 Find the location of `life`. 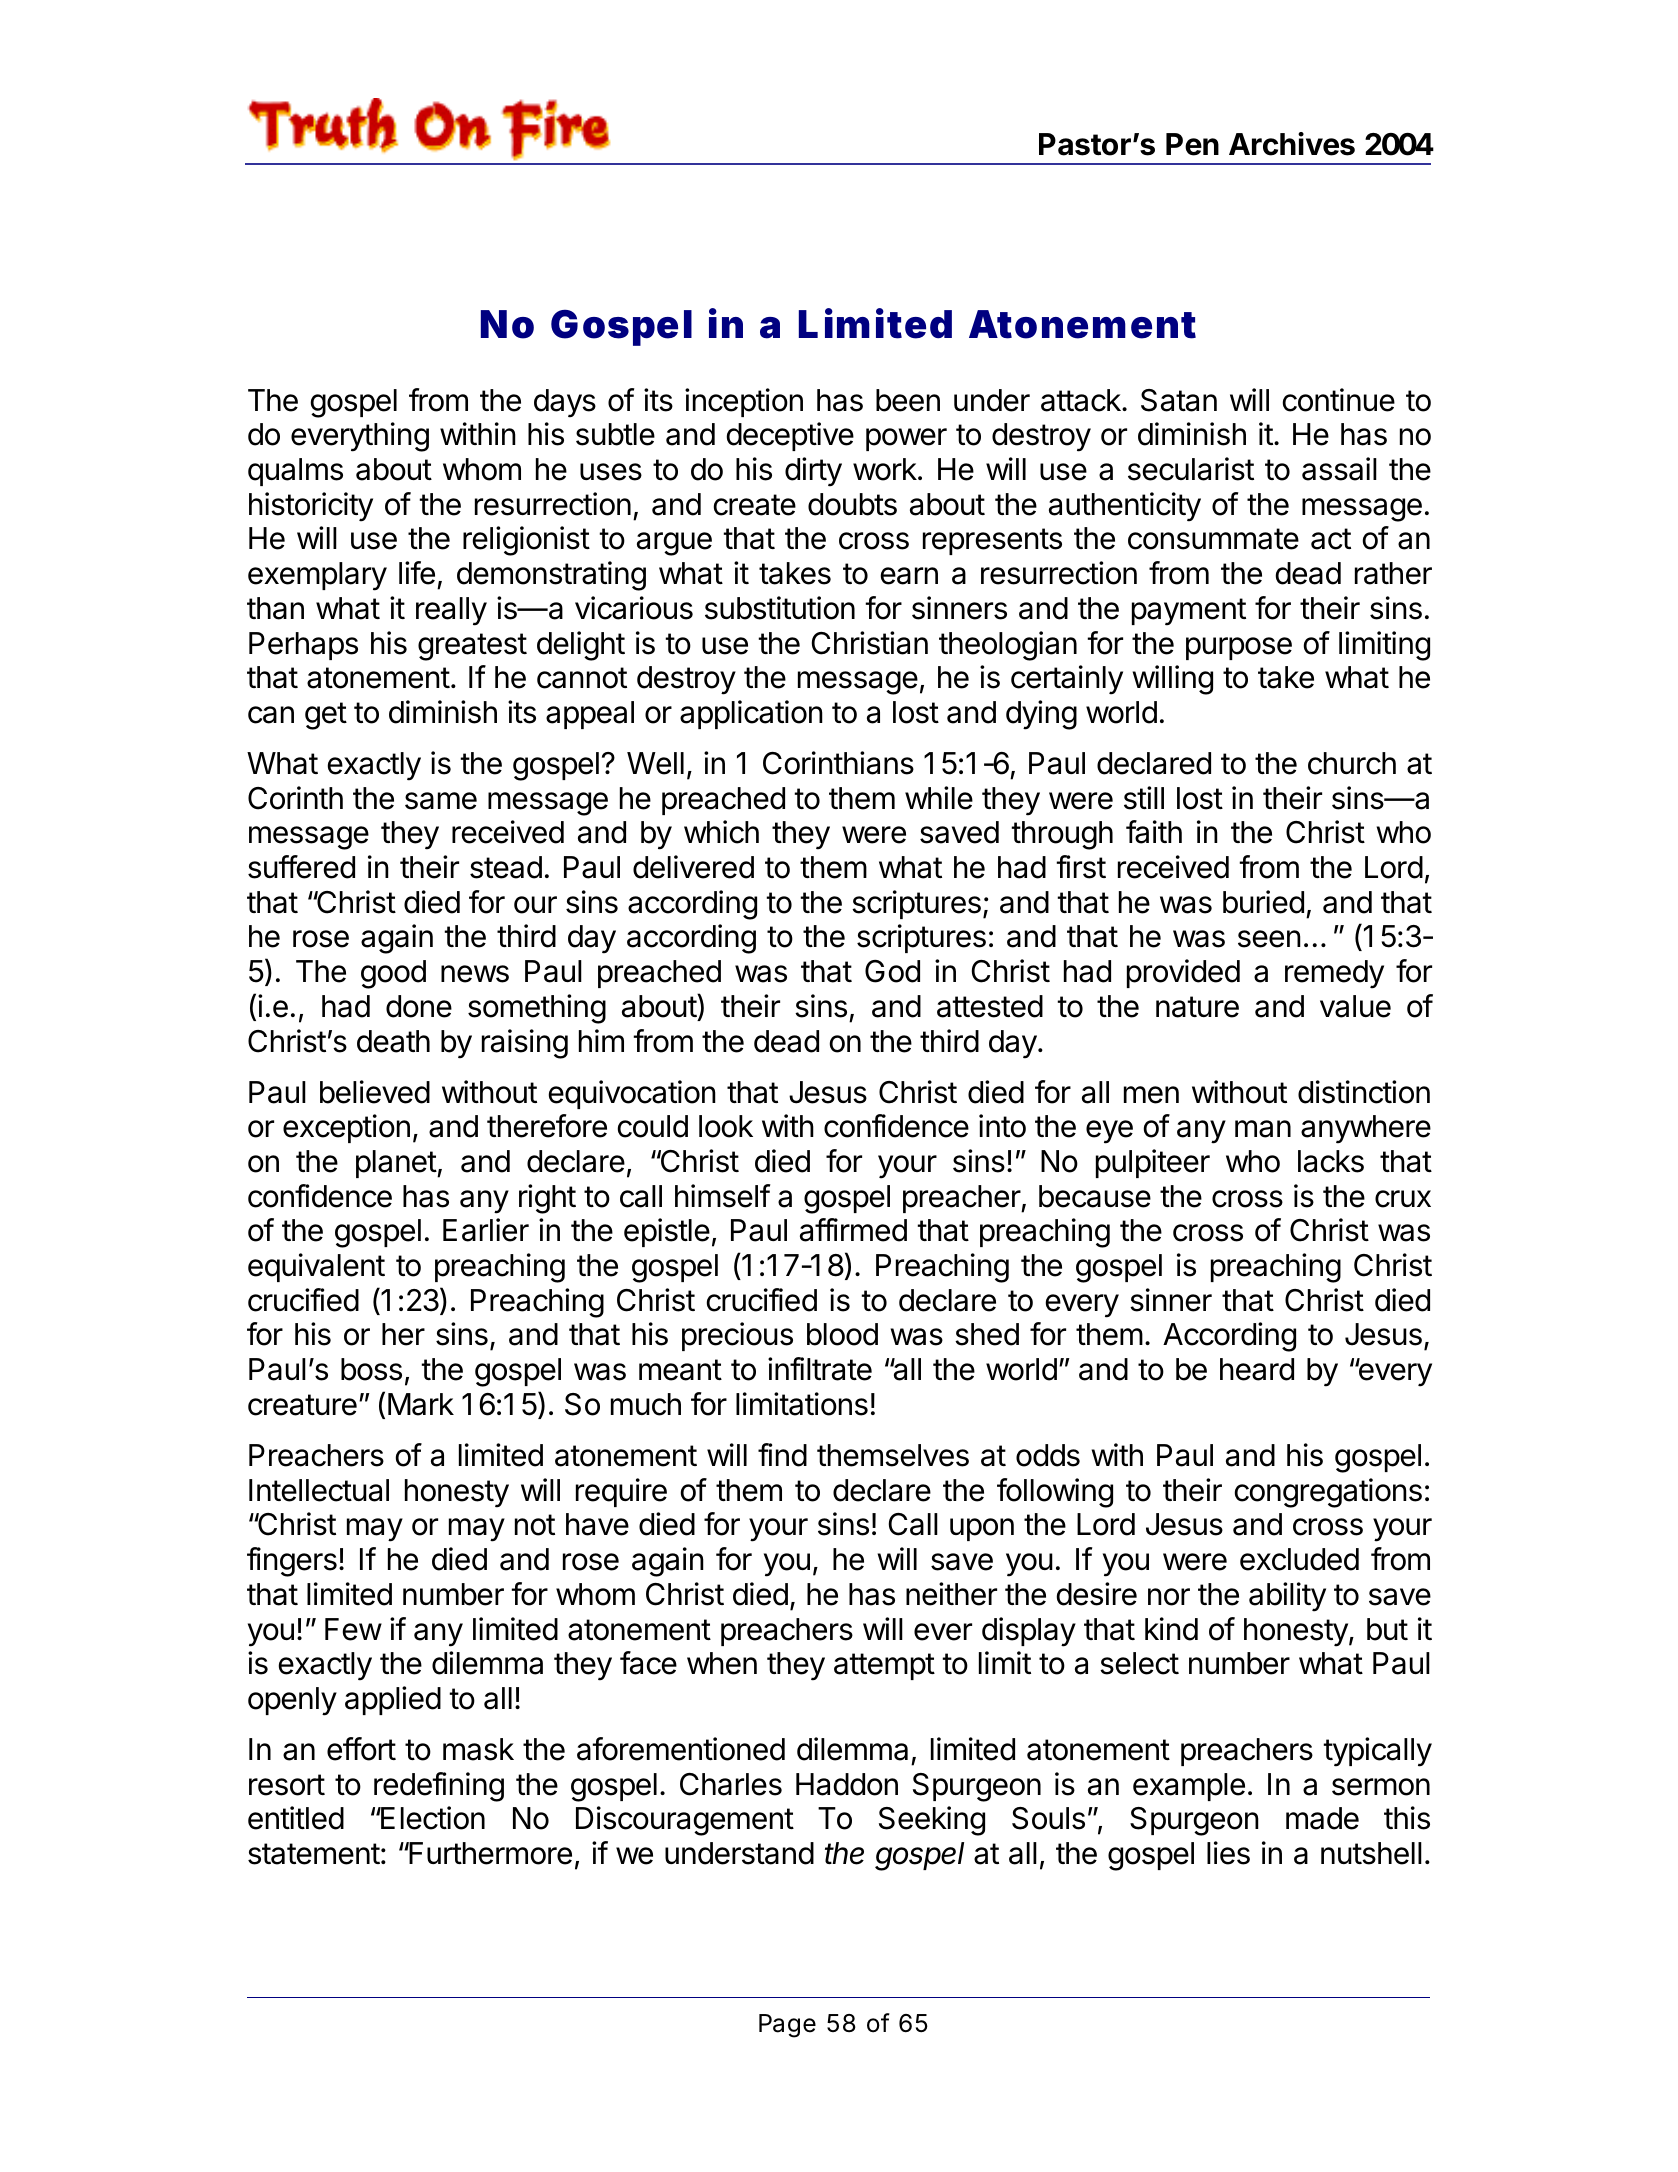

life is located at coordinates (417, 573).
